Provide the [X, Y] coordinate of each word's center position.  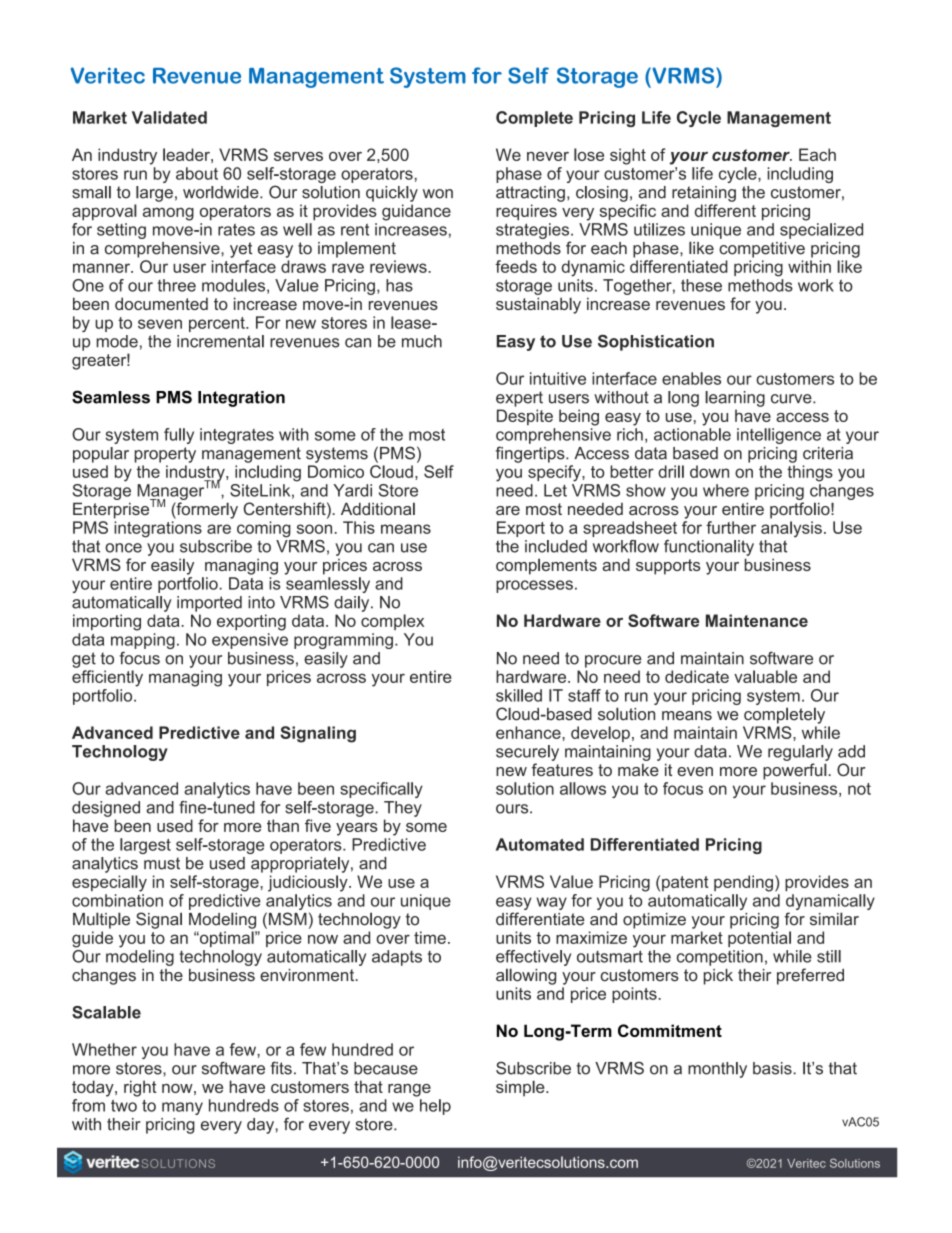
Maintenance [757, 620]
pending [743, 883]
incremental [220, 341]
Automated [540, 844]
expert [519, 399]
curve [792, 399]
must [162, 863]
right [140, 1088]
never [548, 156]
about [197, 173]
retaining [704, 194]
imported [209, 604]
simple [521, 1088]
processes [534, 586]
